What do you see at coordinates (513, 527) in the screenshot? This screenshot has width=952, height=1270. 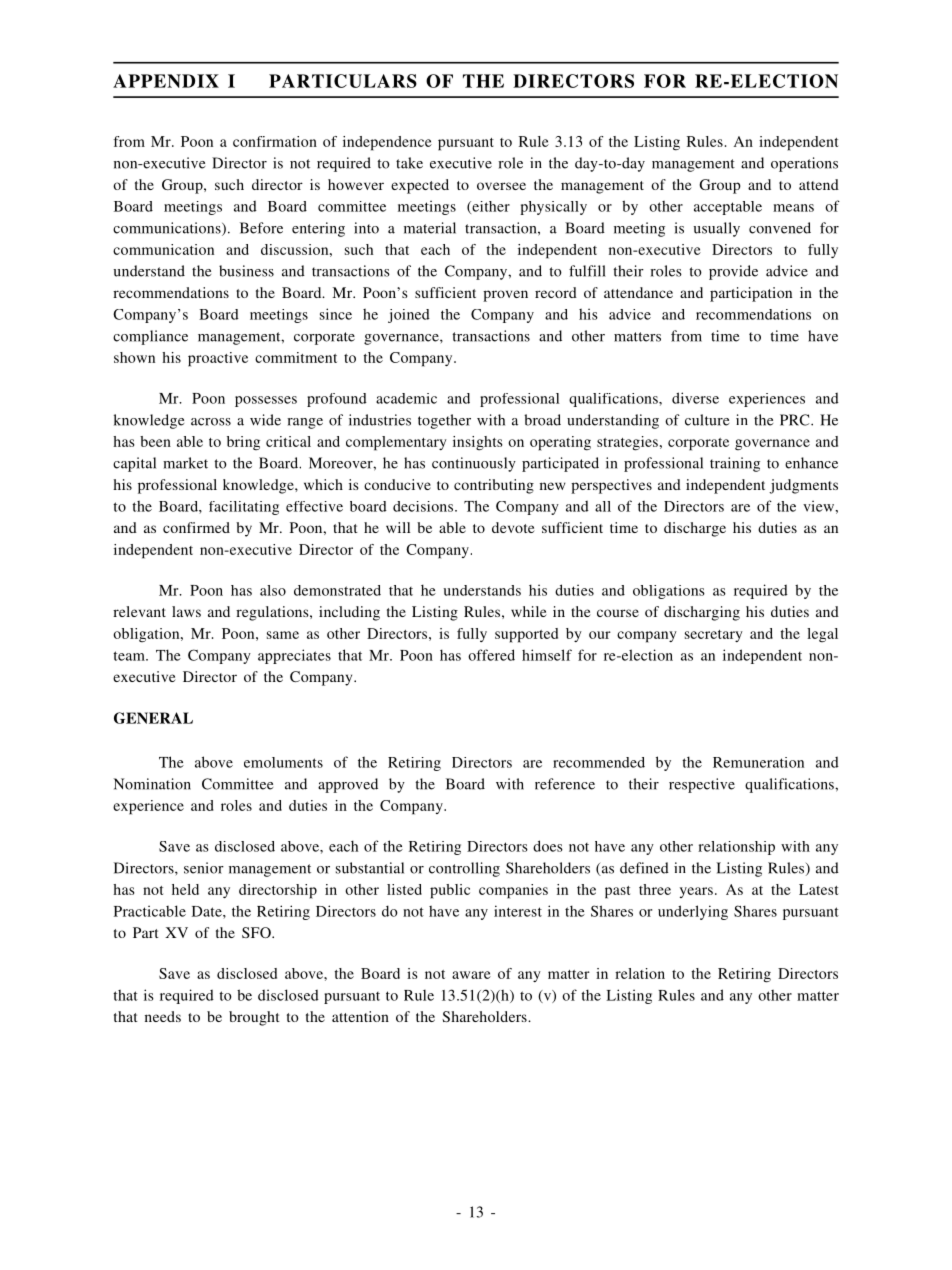 I see `devote` at bounding box center [513, 527].
